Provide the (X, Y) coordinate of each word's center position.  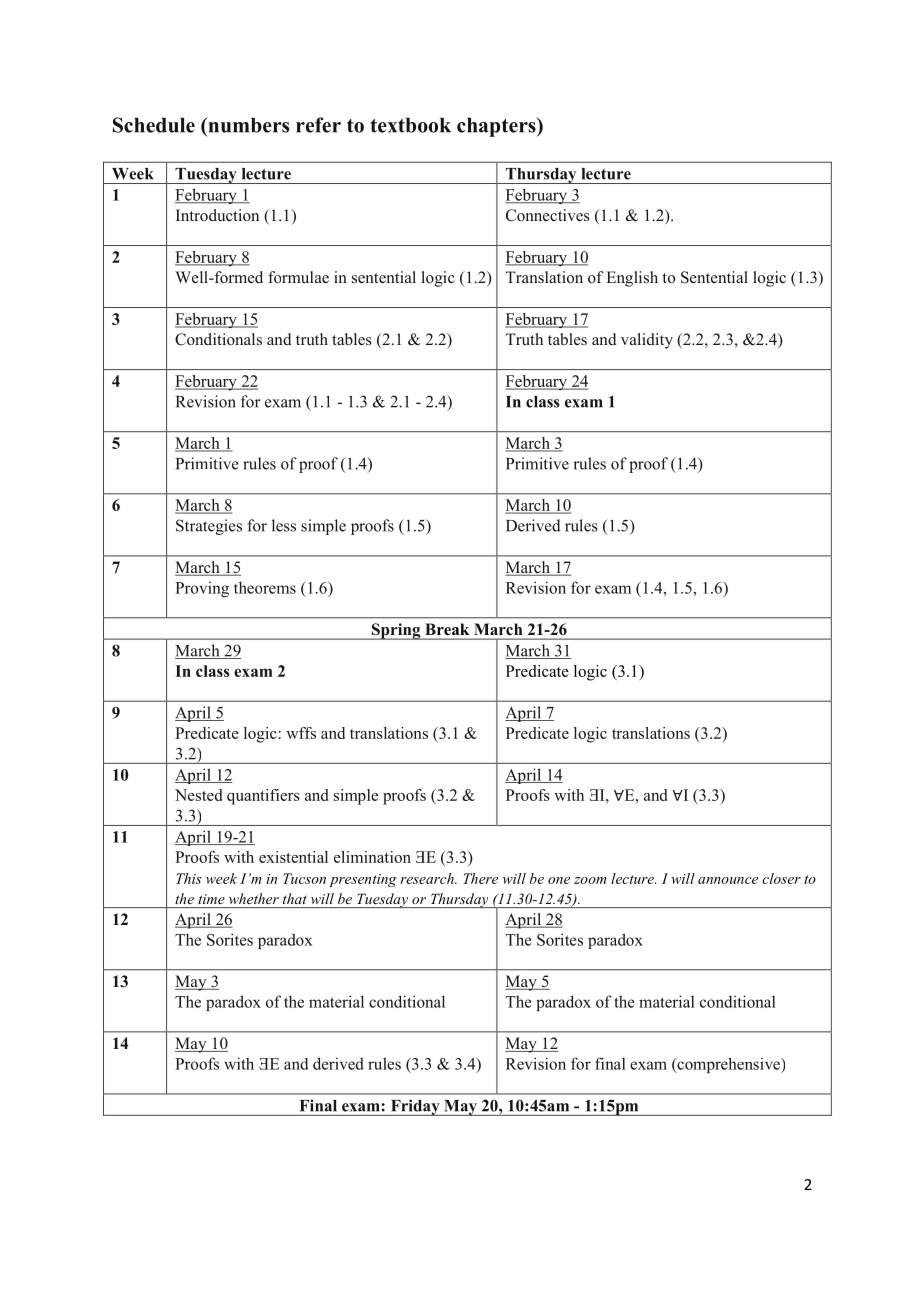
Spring (396, 631)
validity (647, 341)
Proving (202, 589)
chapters (497, 127)
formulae (298, 277)
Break (447, 629)
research (428, 878)
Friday (415, 1107)
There (481, 878)
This (189, 878)
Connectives (548, 215)
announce (728, 880)
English (632, 279)
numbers (247, 125)
